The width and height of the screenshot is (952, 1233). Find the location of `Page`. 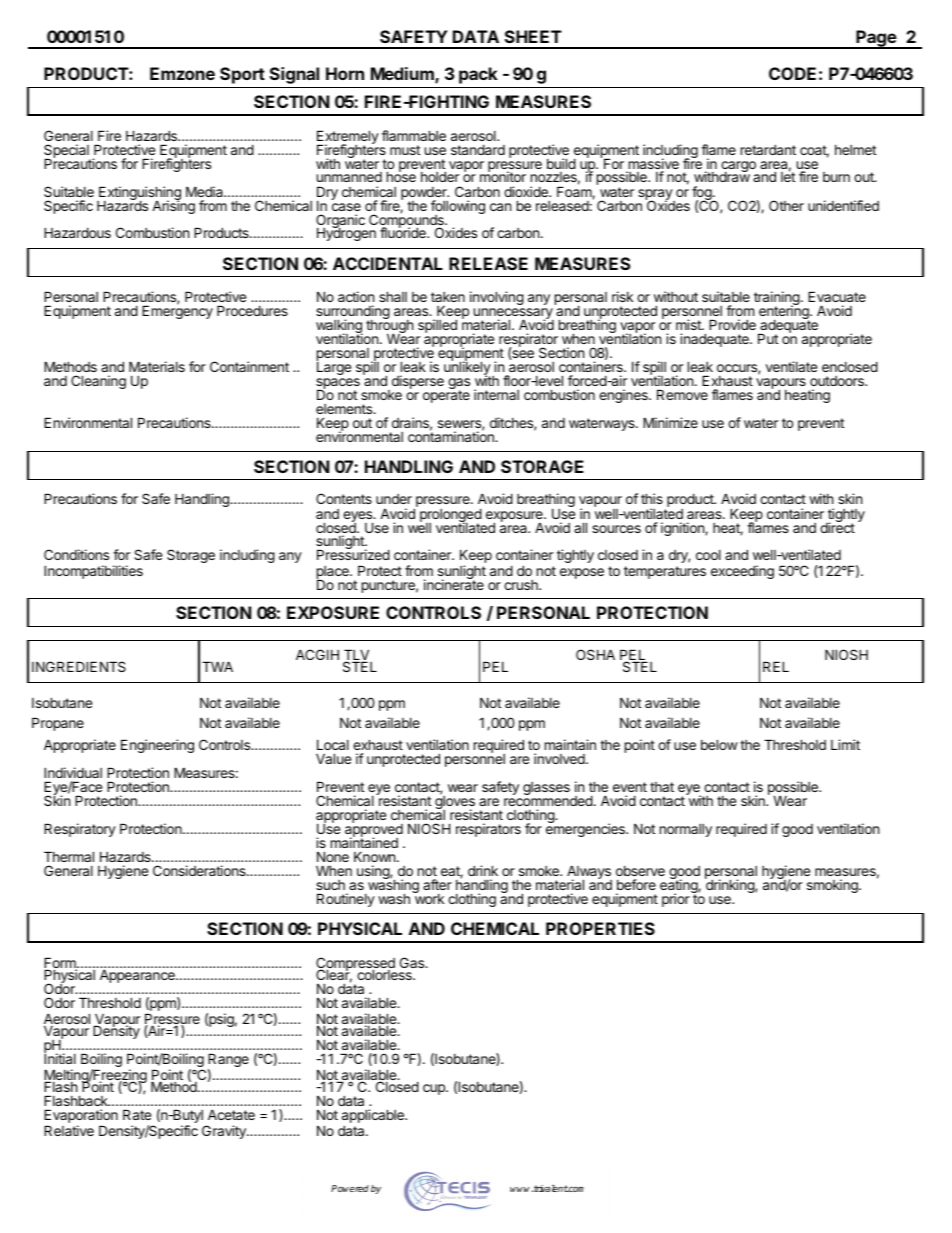

Page is located at coordinates (876, 39).
